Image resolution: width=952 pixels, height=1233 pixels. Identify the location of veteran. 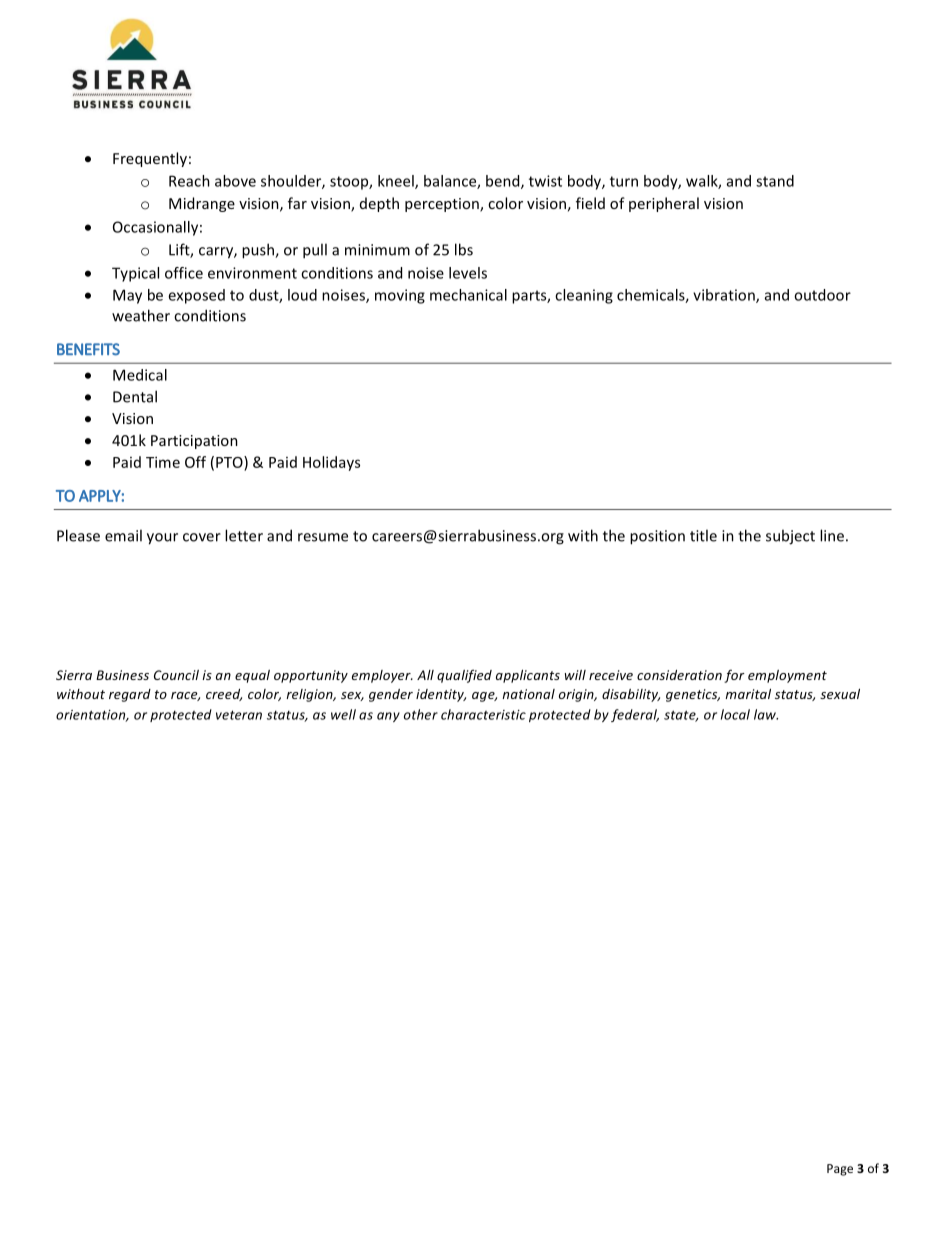
(239, 715).
